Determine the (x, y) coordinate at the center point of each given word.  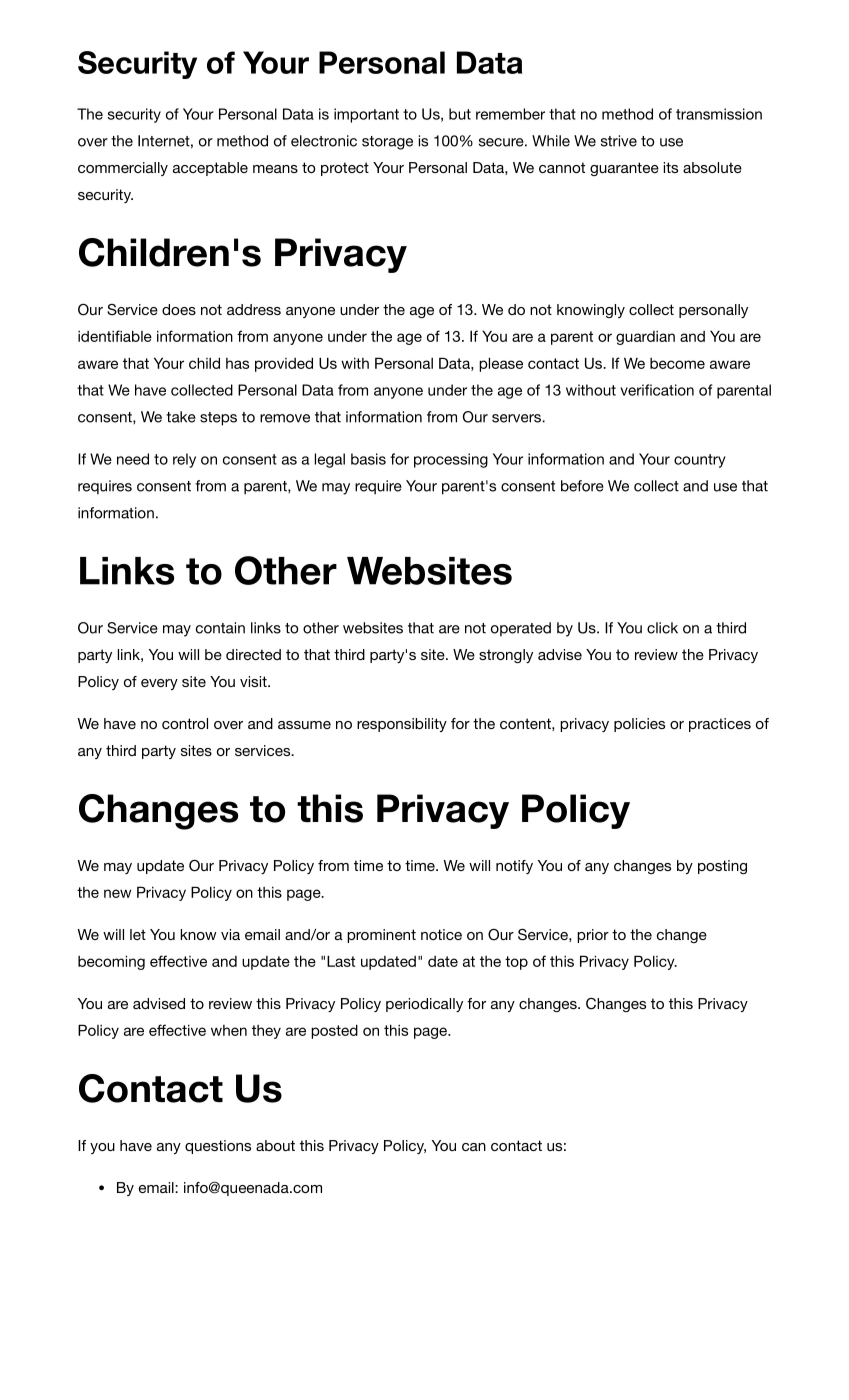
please (501, 364)
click (662, 628)
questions (218, 1147)
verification (657, 390)
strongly (506, 656)
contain (220, 628)
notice (441, 934)
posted (334, 1031)
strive (619, 141)
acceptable (210, 169)
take (181, 417)
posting (722, 867)
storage (387, 143)
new (117, 893)
